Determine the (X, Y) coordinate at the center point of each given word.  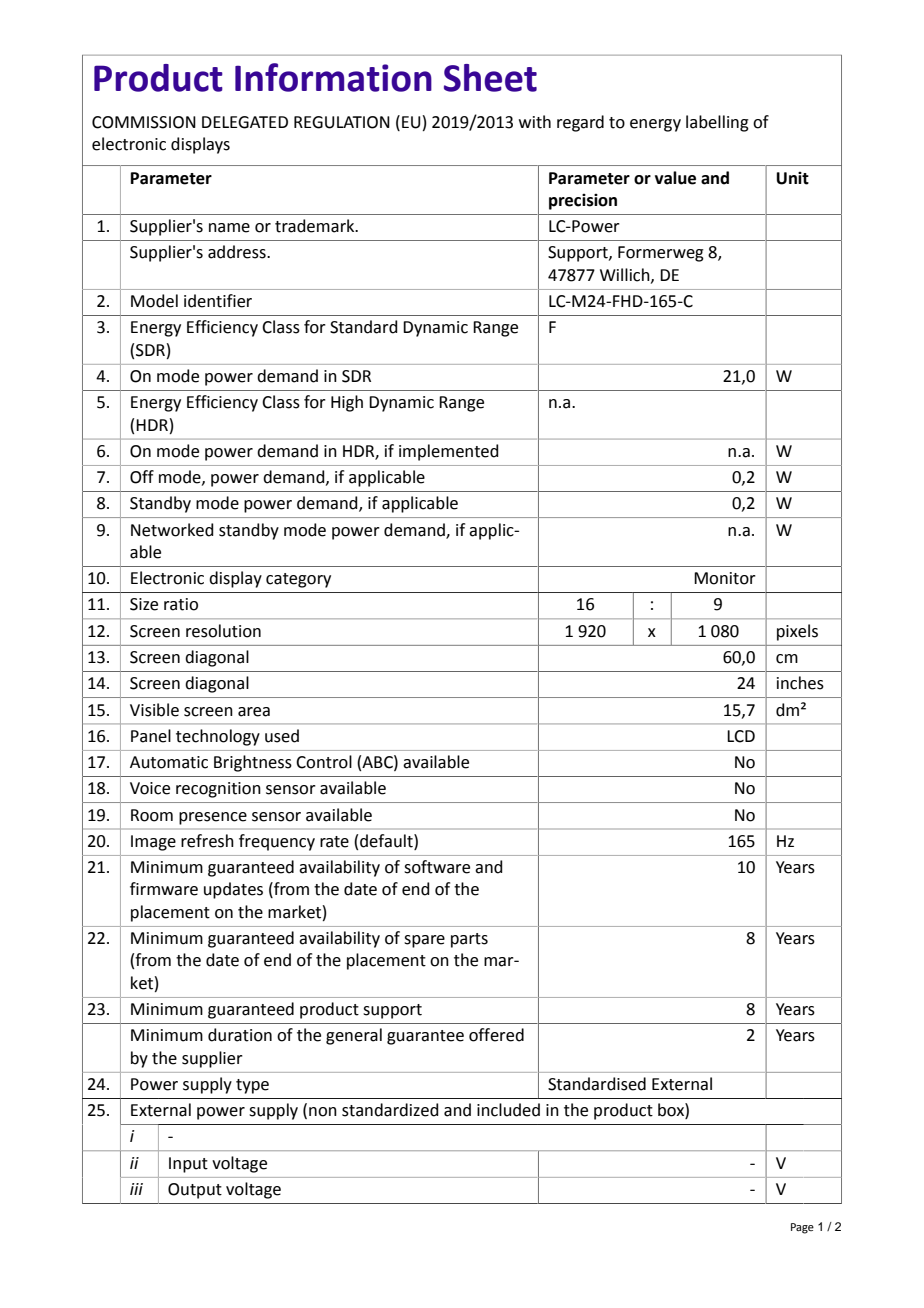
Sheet (490, 78)
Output (195, 1191)
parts (469, 940)
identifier (218, 301)
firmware (164, 889)
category (298, 580)
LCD (741, 736)
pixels (797, 632)
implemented (448, 452)
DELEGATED (245, 122)
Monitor (725, 578)
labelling (717, 123)
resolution (223, 631)
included (508, 1110)
